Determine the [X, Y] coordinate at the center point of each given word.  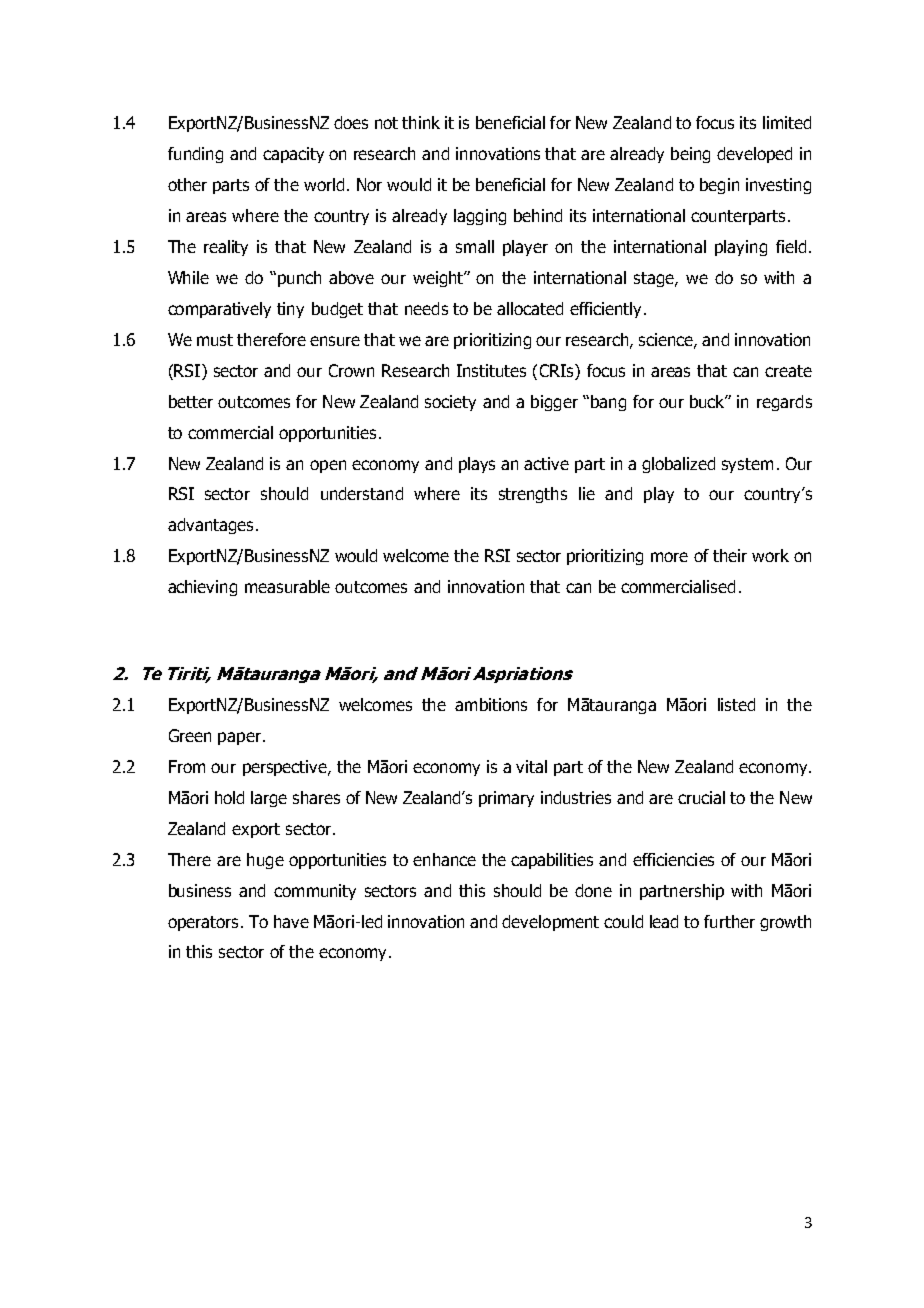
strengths [533, 495]
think [421, 122]
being [690, 155]
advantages [210, 526]
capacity [293, 155]
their [730, 555]
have [291, 921]
